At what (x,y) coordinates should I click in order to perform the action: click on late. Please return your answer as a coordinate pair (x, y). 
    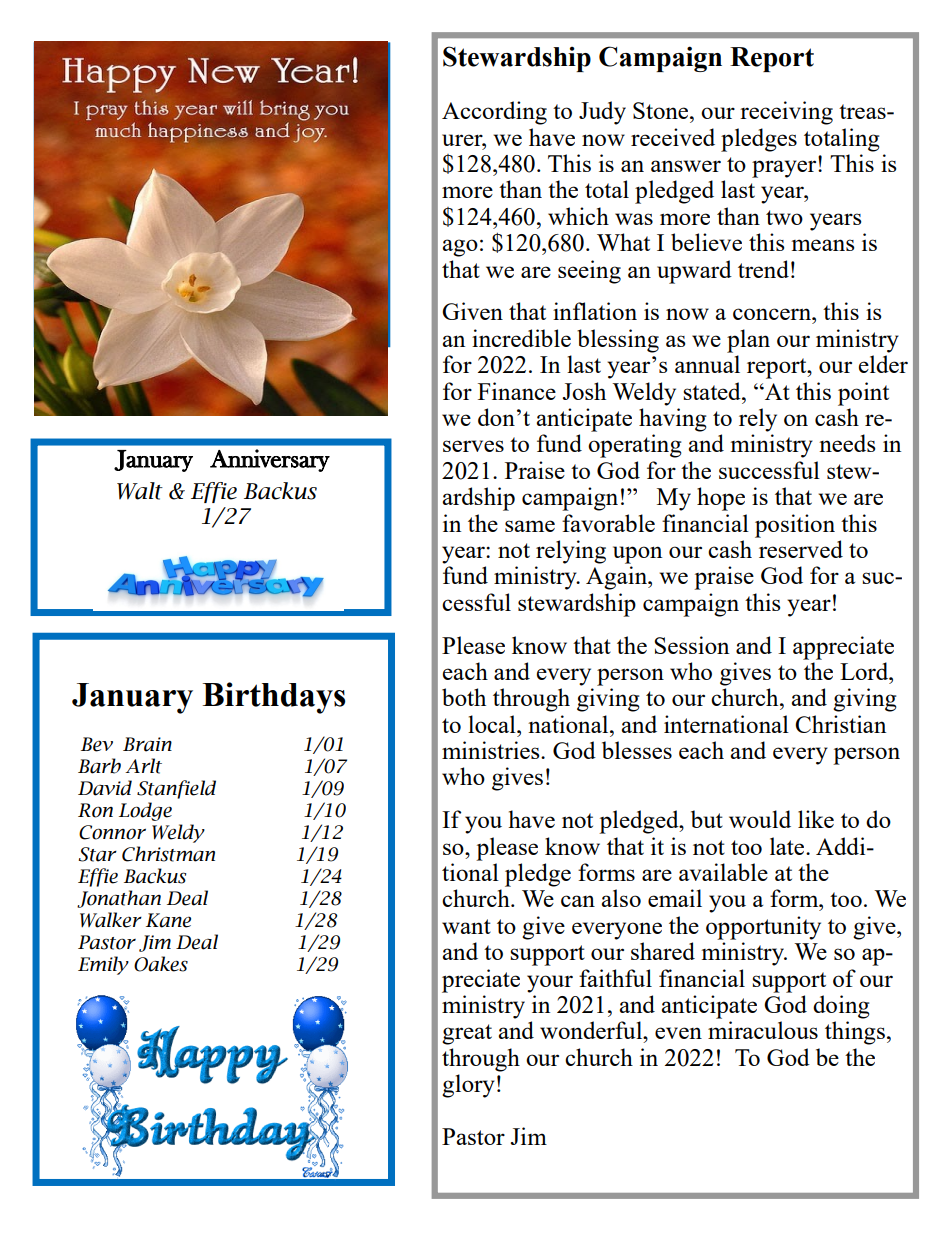
    Looking at the image, I should click on (788, 846).
